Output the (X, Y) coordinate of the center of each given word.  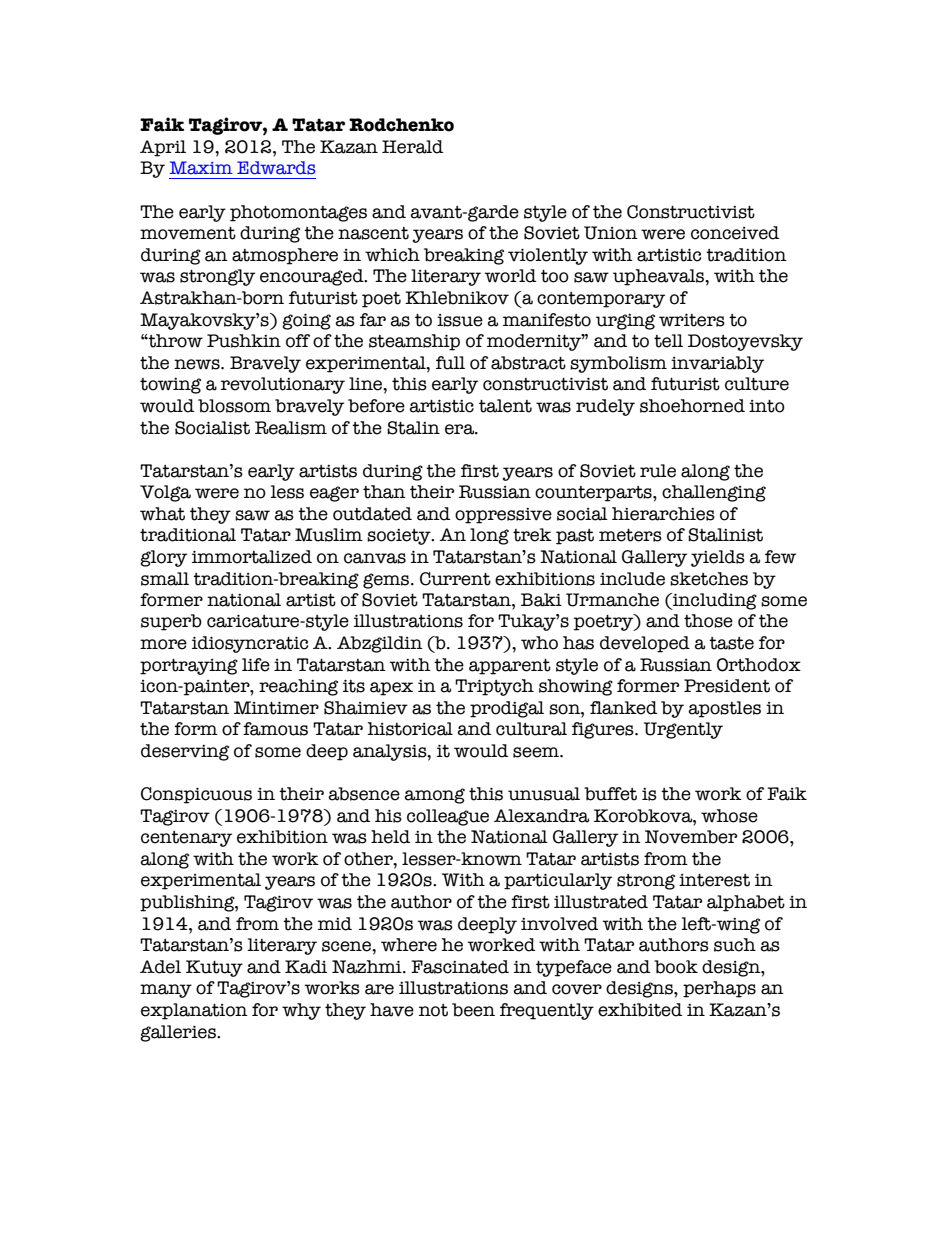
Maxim (201, 168)
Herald (412, 147)
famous (275, 729)
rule (658, 471)
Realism (291, 428)
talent (505, 406)
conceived (735, 233)
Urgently (683, 730)
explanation (194, 1011)
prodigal (507, 709)
